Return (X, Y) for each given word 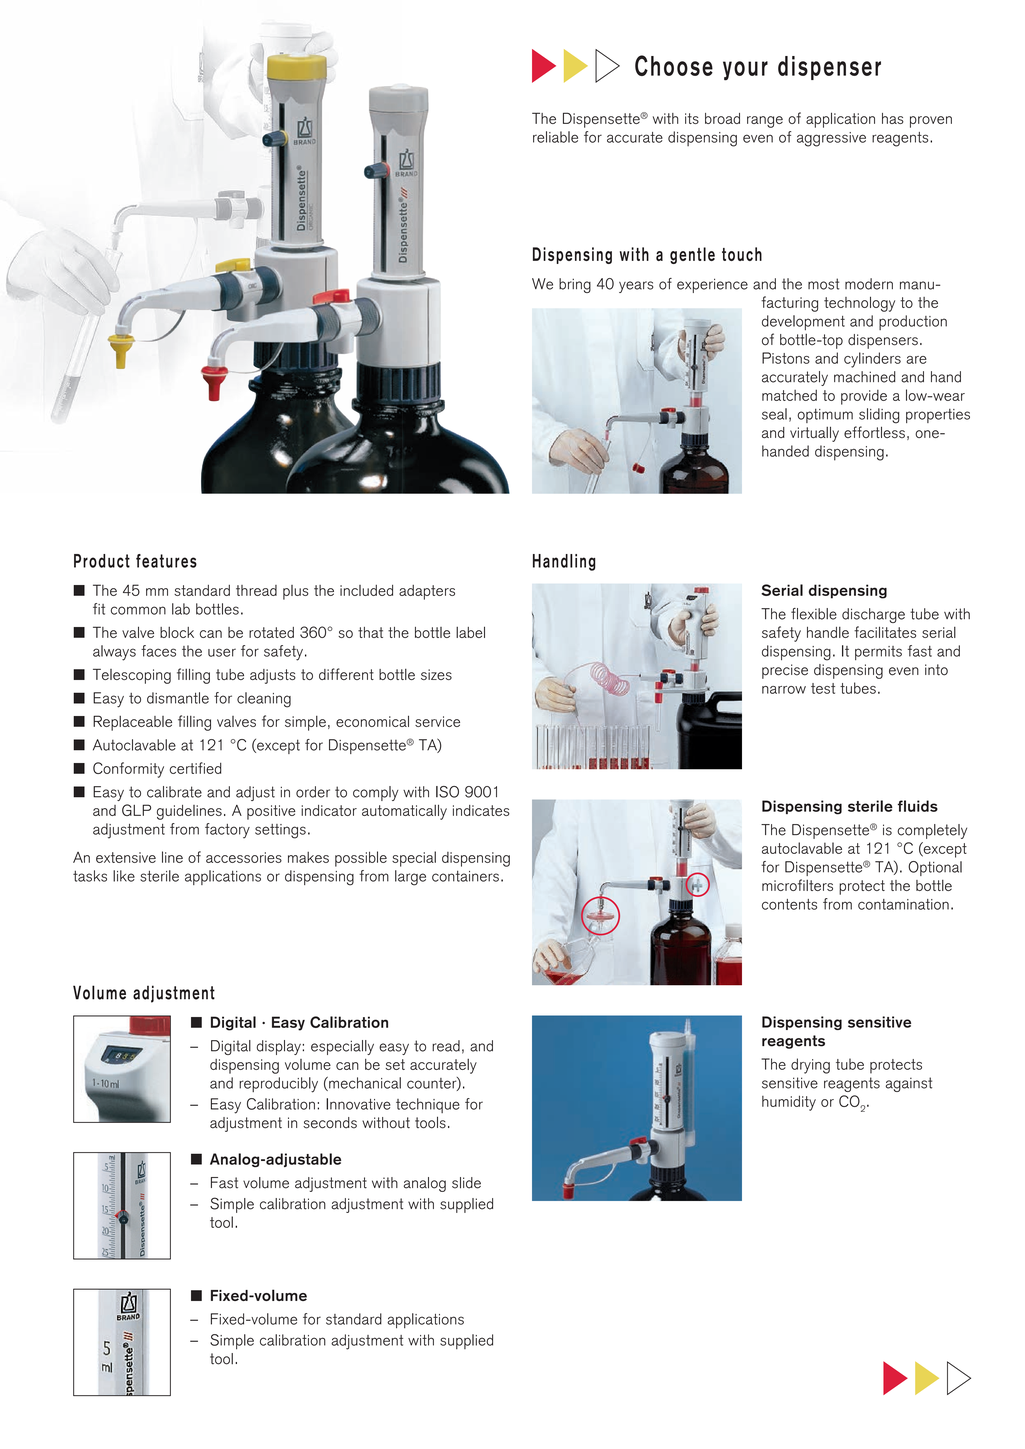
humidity (789, 1103)
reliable (555, 137)
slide (466, 1183)
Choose (674, 65)
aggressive (831, 139)
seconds (330, 1123)
